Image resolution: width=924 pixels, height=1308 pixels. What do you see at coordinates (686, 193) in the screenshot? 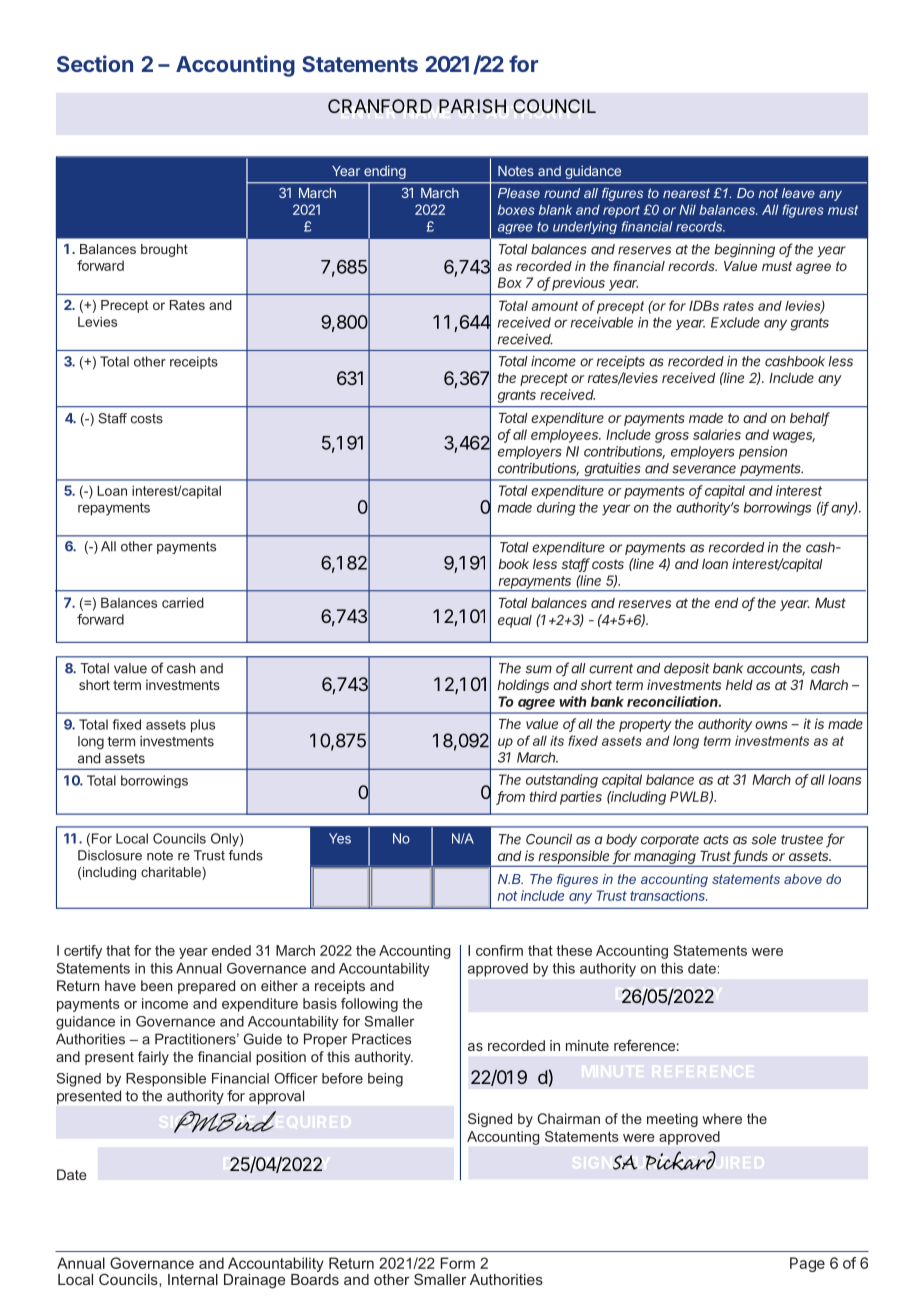
I see `nearest` at bounding box center [686, 193].
